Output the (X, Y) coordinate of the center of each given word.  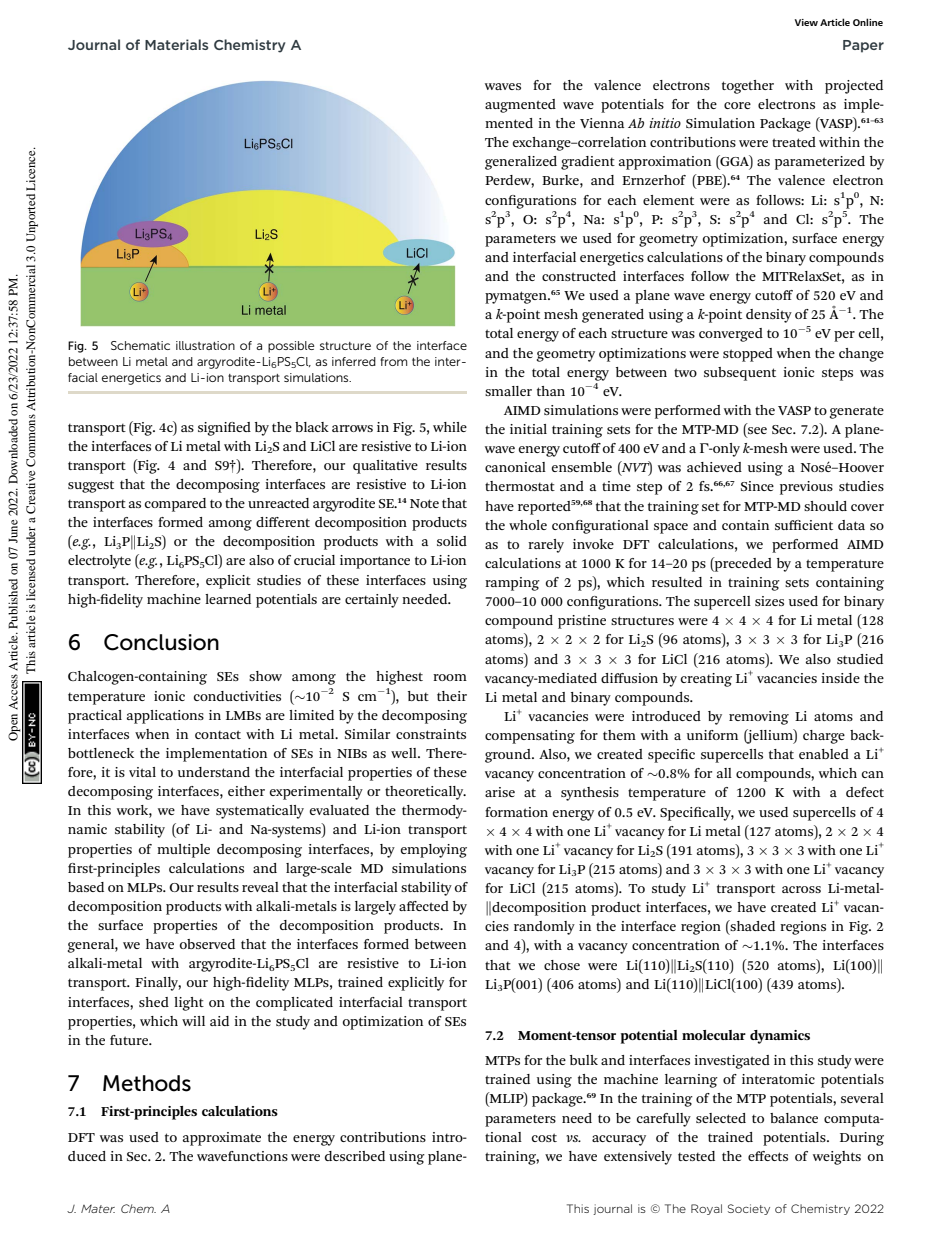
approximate (222, 1139)
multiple (183, 851)
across (801, 889)
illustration (205, 345)
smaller (508, 391)
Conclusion (161, 642)
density (769, 316)
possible (291, 347)
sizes (769, 601)
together (748, 87)
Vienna (602, 123)
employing (433, 851)
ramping (512, 584)
